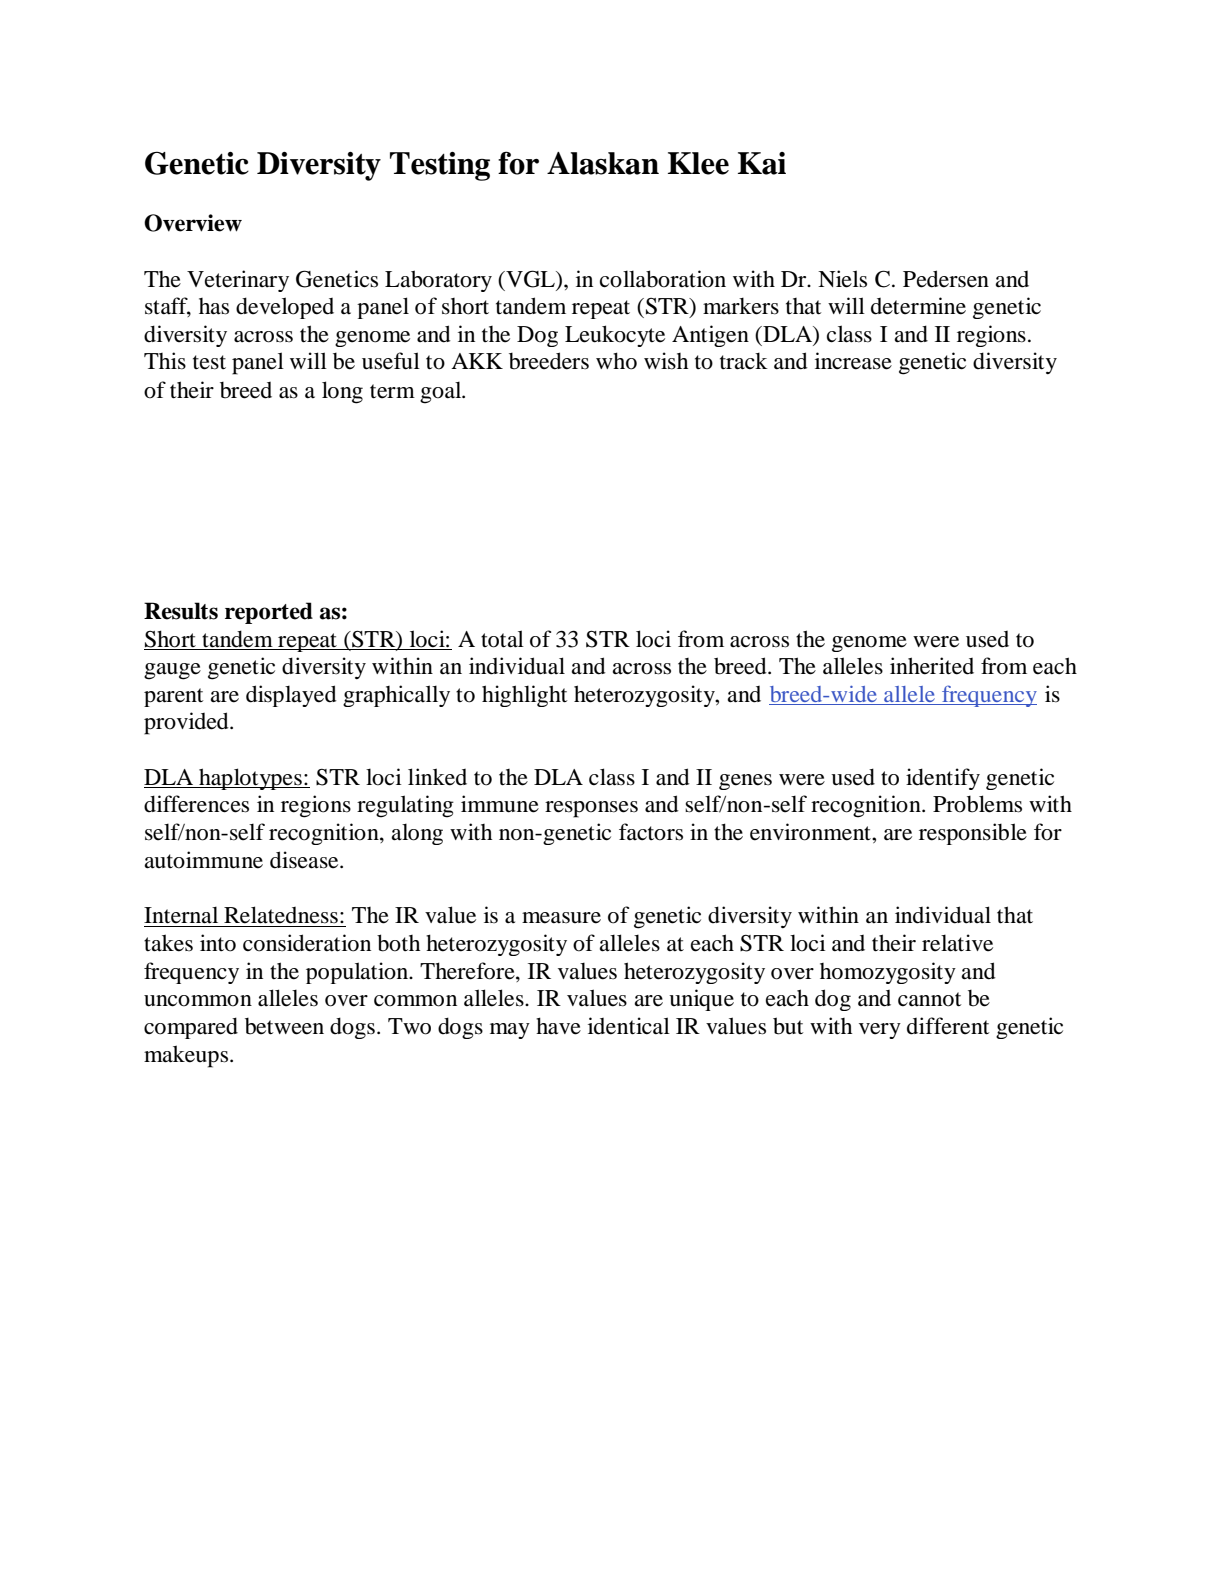  I want to click on Veterinary, so click(238, 281).
